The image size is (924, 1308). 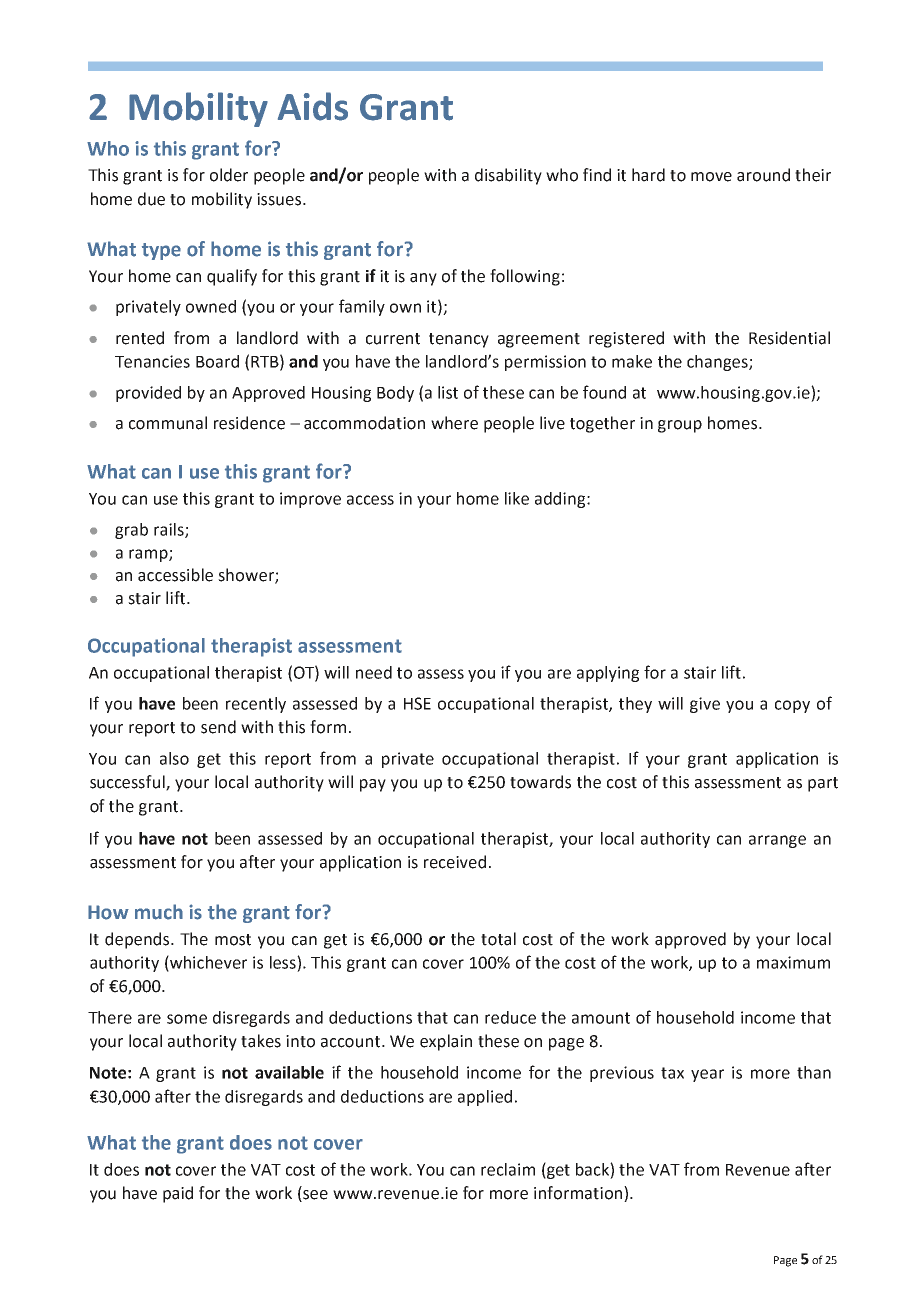 What do you see at coordinates (705, 705) in the screenshot?
I see `give` at bounding box center [705, 705].
